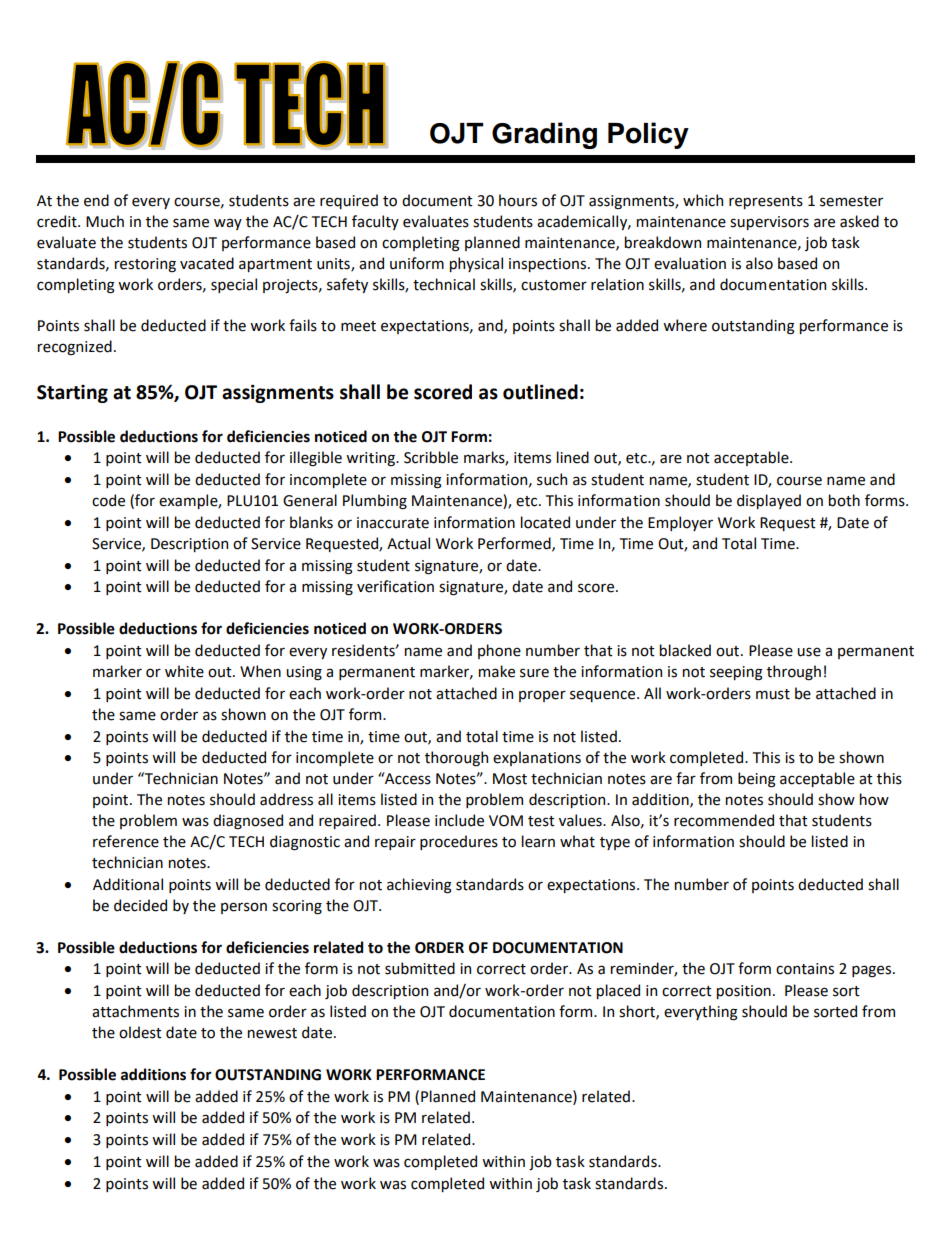 The width and height of the screenshot is (952, 1233). What do you see at coordinates (766, 202) in the screenshot?
I see `represents` at bounding box center [766, 202].
